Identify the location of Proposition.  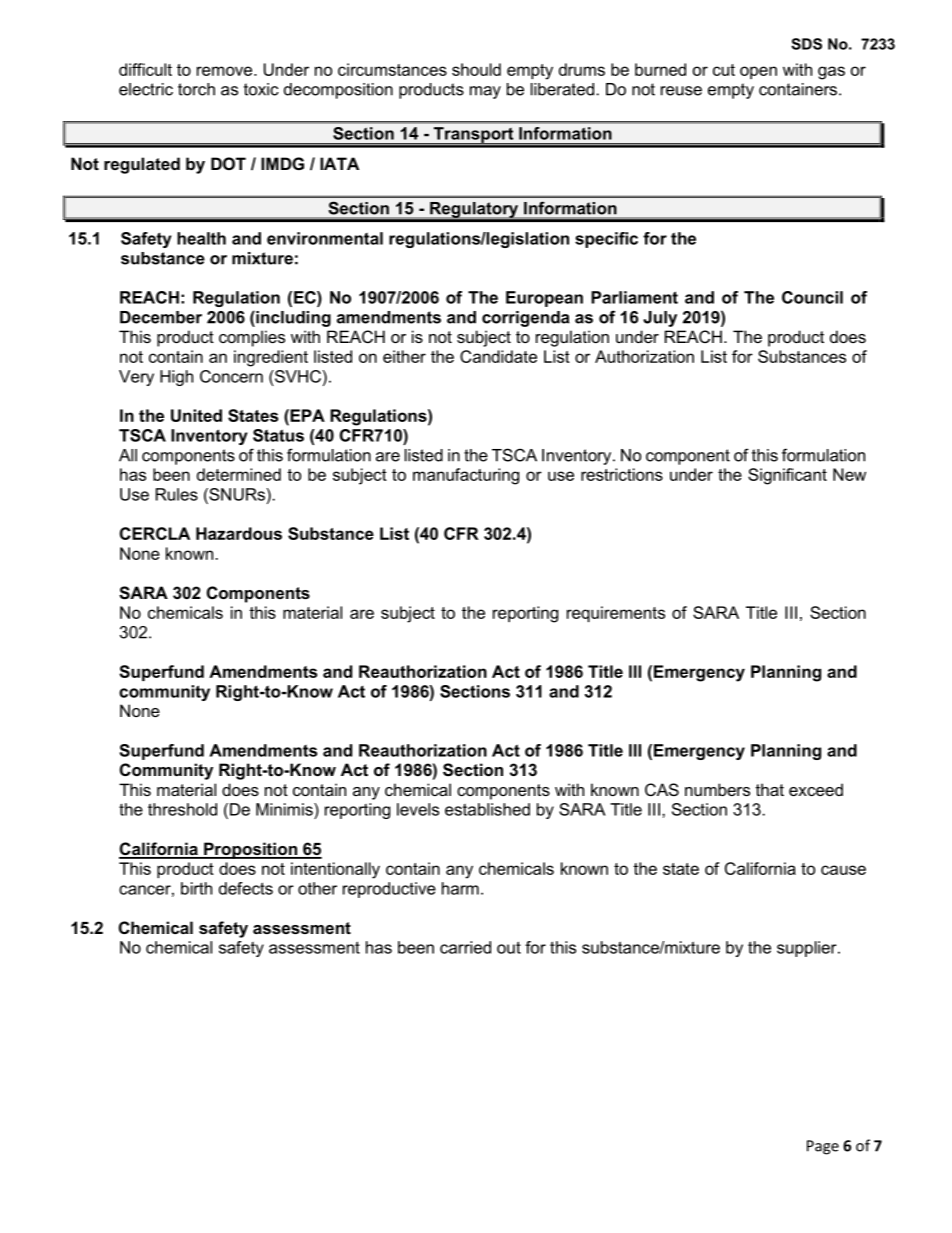
(250, 850).
